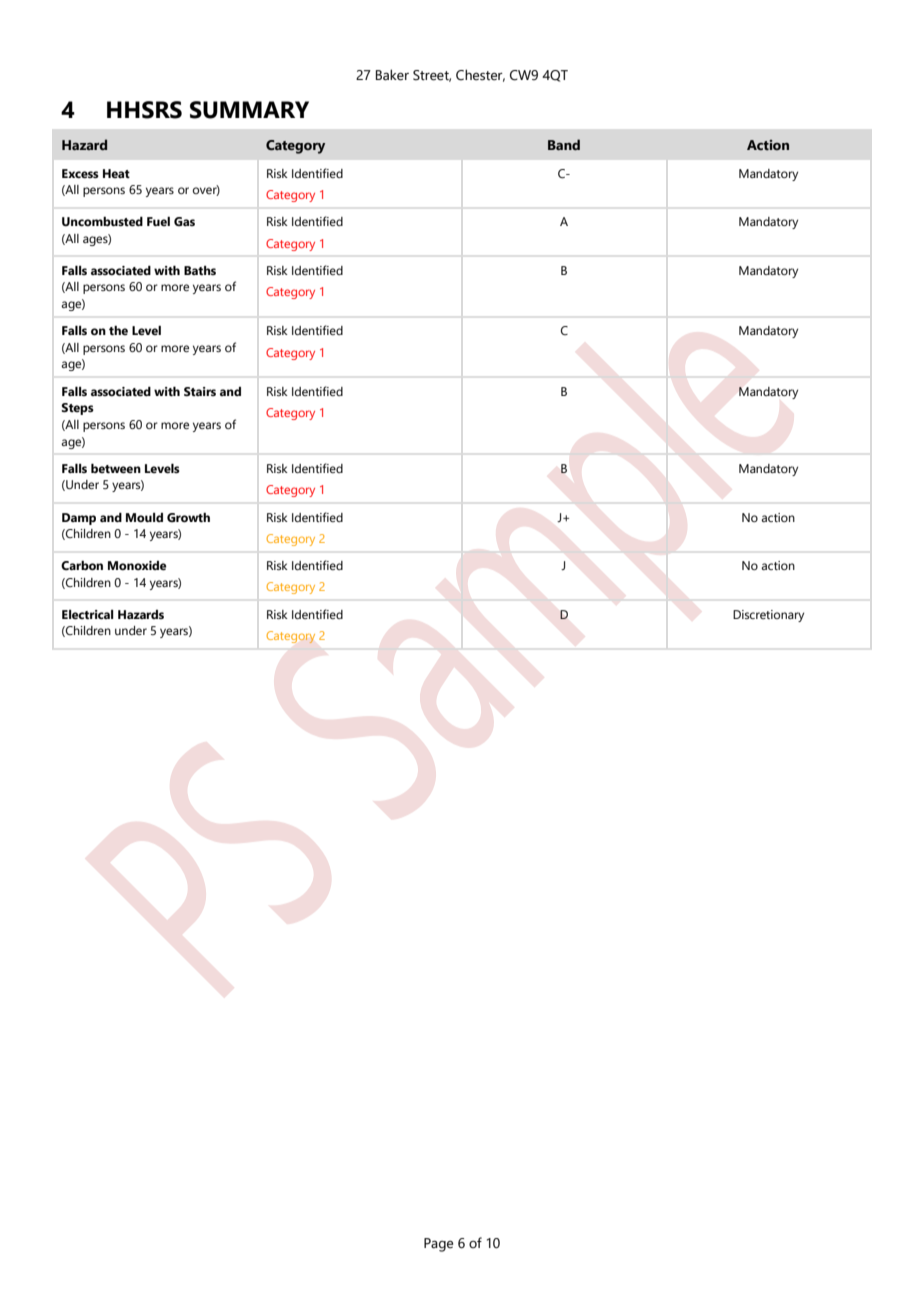 This page has height=1308, width=924. What do you see at coordinates (88, 615) in the page?
I see `Electrical` at bounding box center [88, 615].
